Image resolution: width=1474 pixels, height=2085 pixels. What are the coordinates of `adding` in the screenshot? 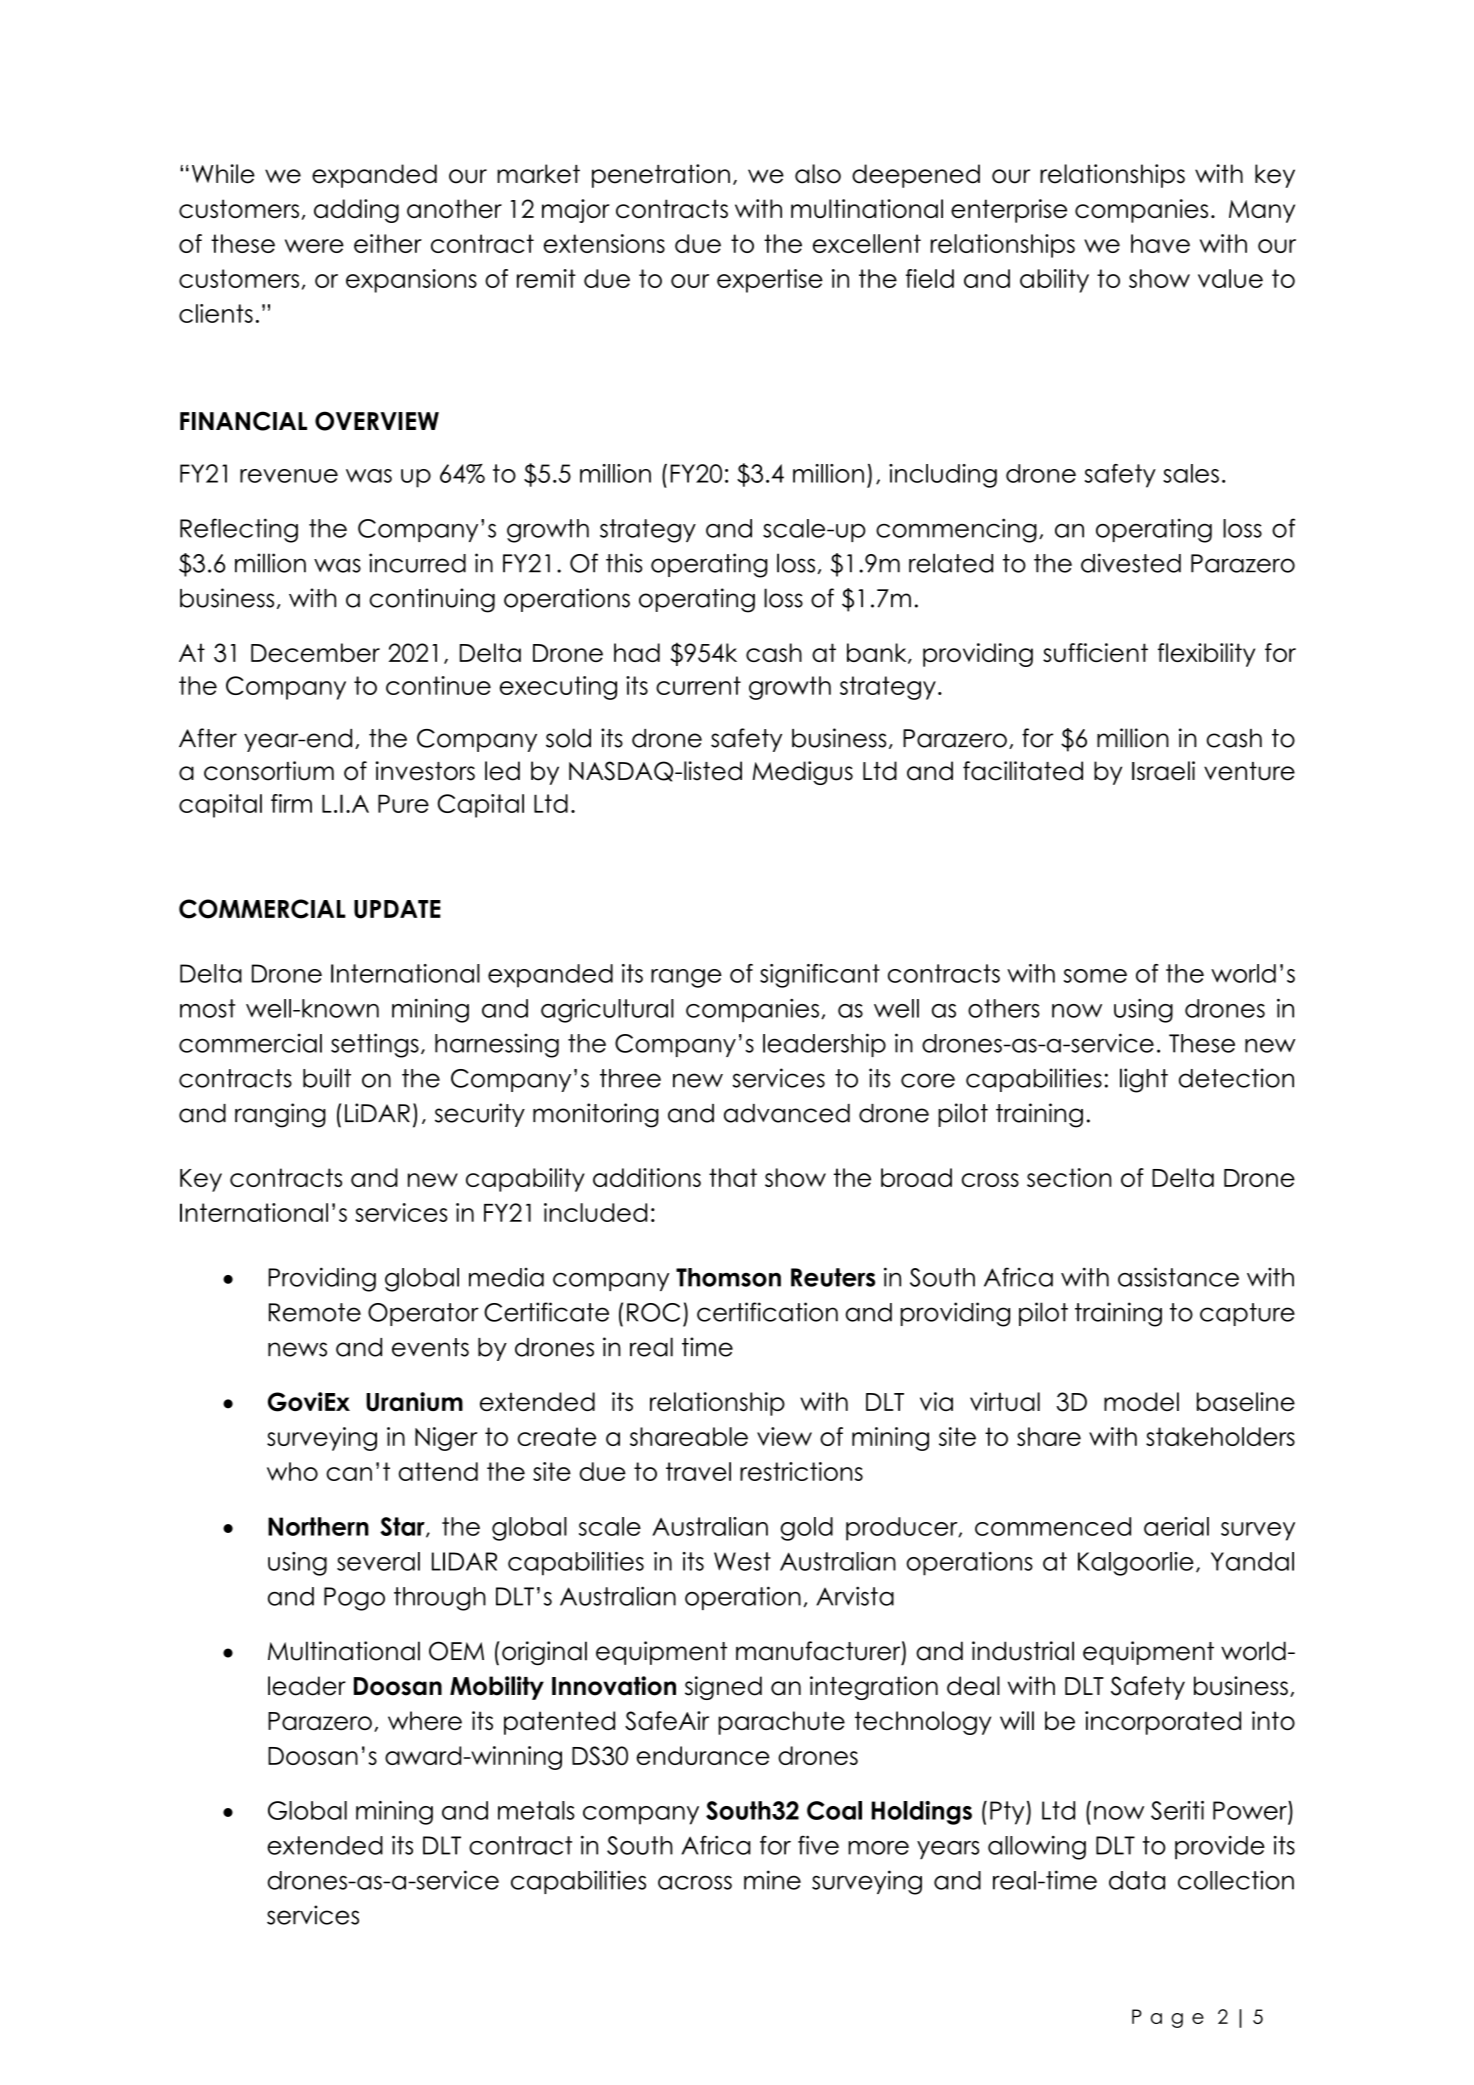 It's located at (356, 211).
